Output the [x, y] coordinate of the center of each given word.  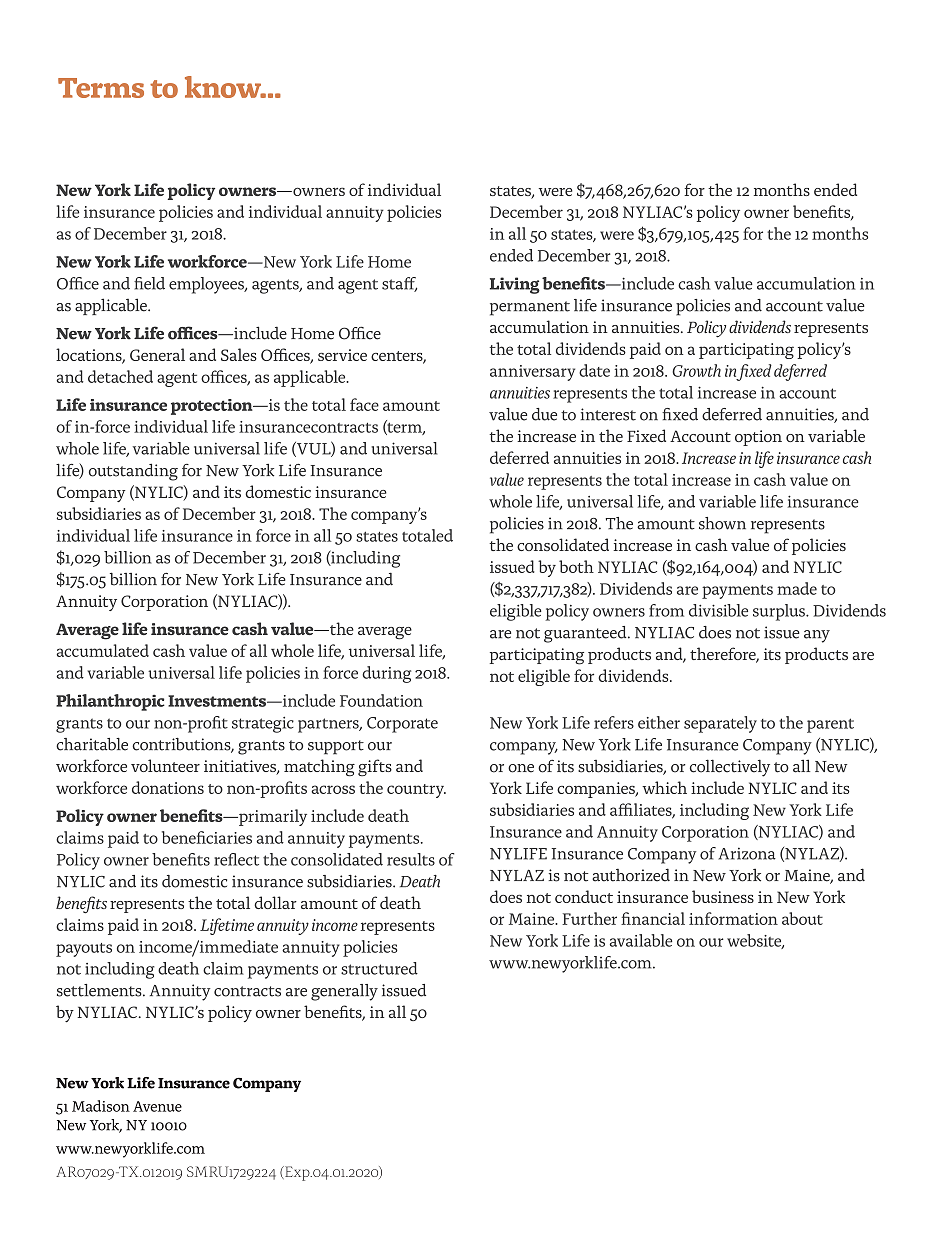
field [149, 283]
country [416, 791]
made [797, 588]
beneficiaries [207, 837]
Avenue [157, 1106]
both [576, 566]
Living [515, 285]
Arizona [747, 853]
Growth [696, 370]
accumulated [103, 650]
